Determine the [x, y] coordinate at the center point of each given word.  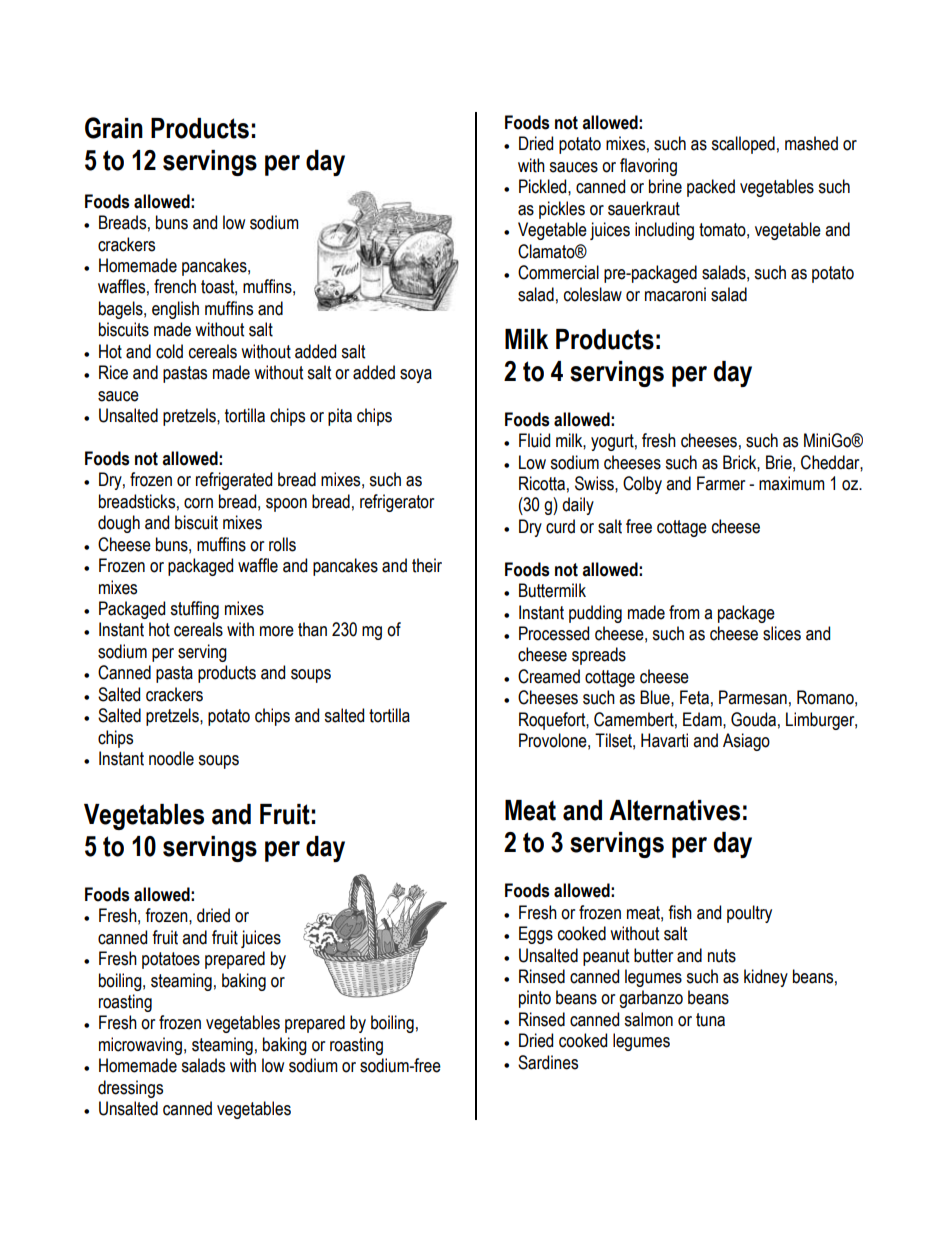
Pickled [544, 186]
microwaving [140, 1046]
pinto [535, 999]
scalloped [743, 145]
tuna [710, 1020]
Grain [114, 128]
